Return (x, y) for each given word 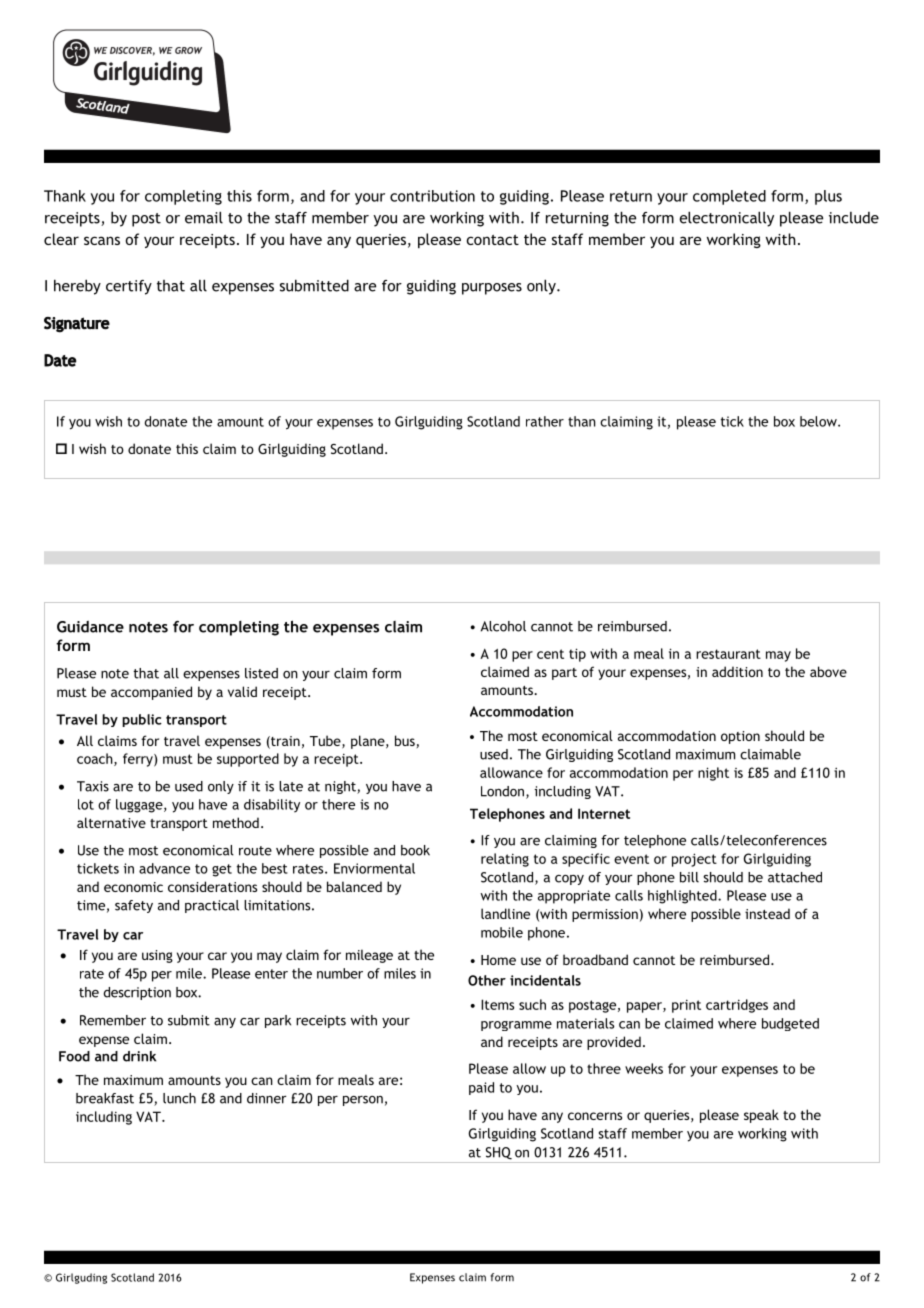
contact (493, 240)
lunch (179, 1098)
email (204, 217)
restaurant (728, 654)
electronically (726, 219)
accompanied (151, 693)
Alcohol (503, 626)
